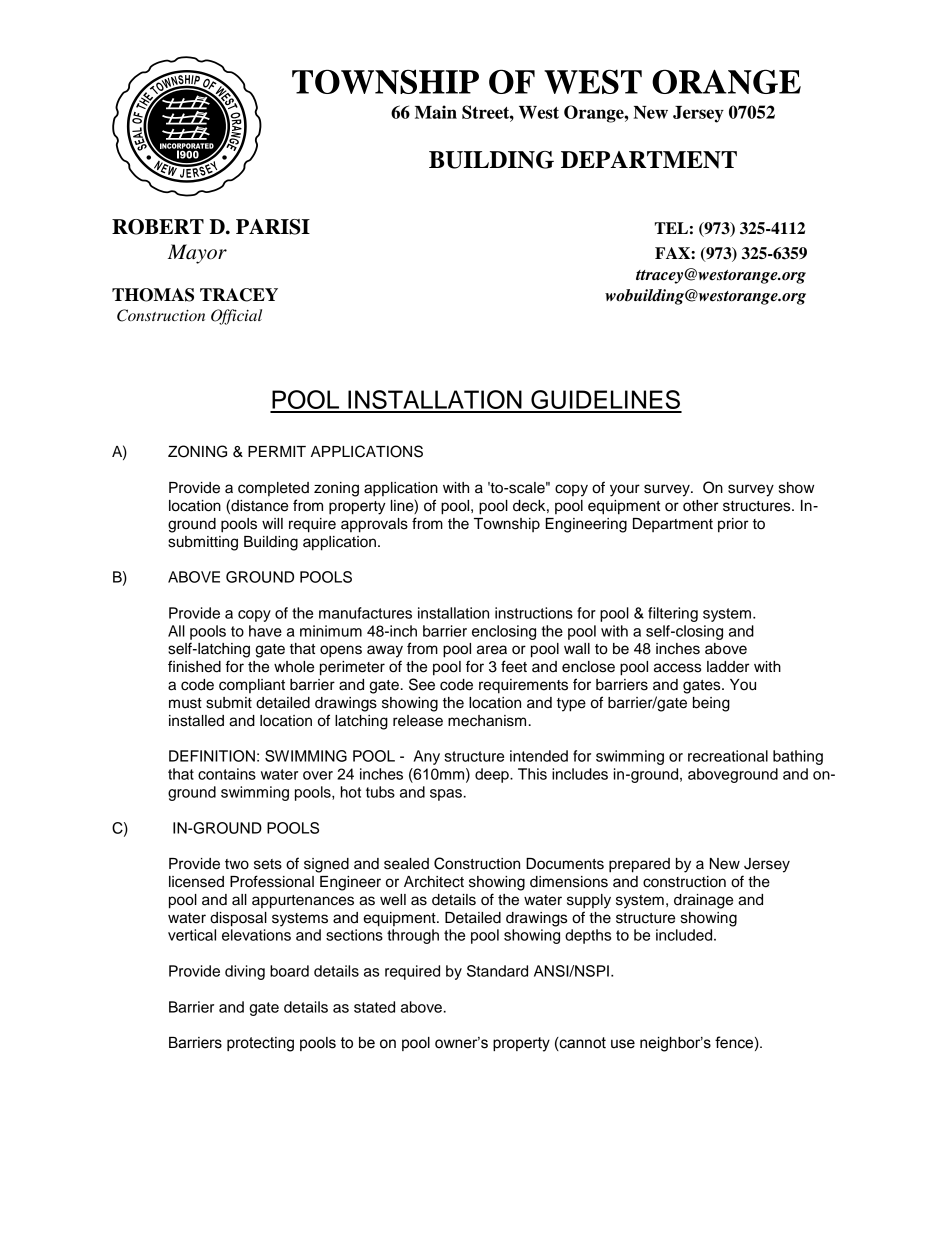 The image size is (952, 1233). I want to click on installed, so click(196, 721).
